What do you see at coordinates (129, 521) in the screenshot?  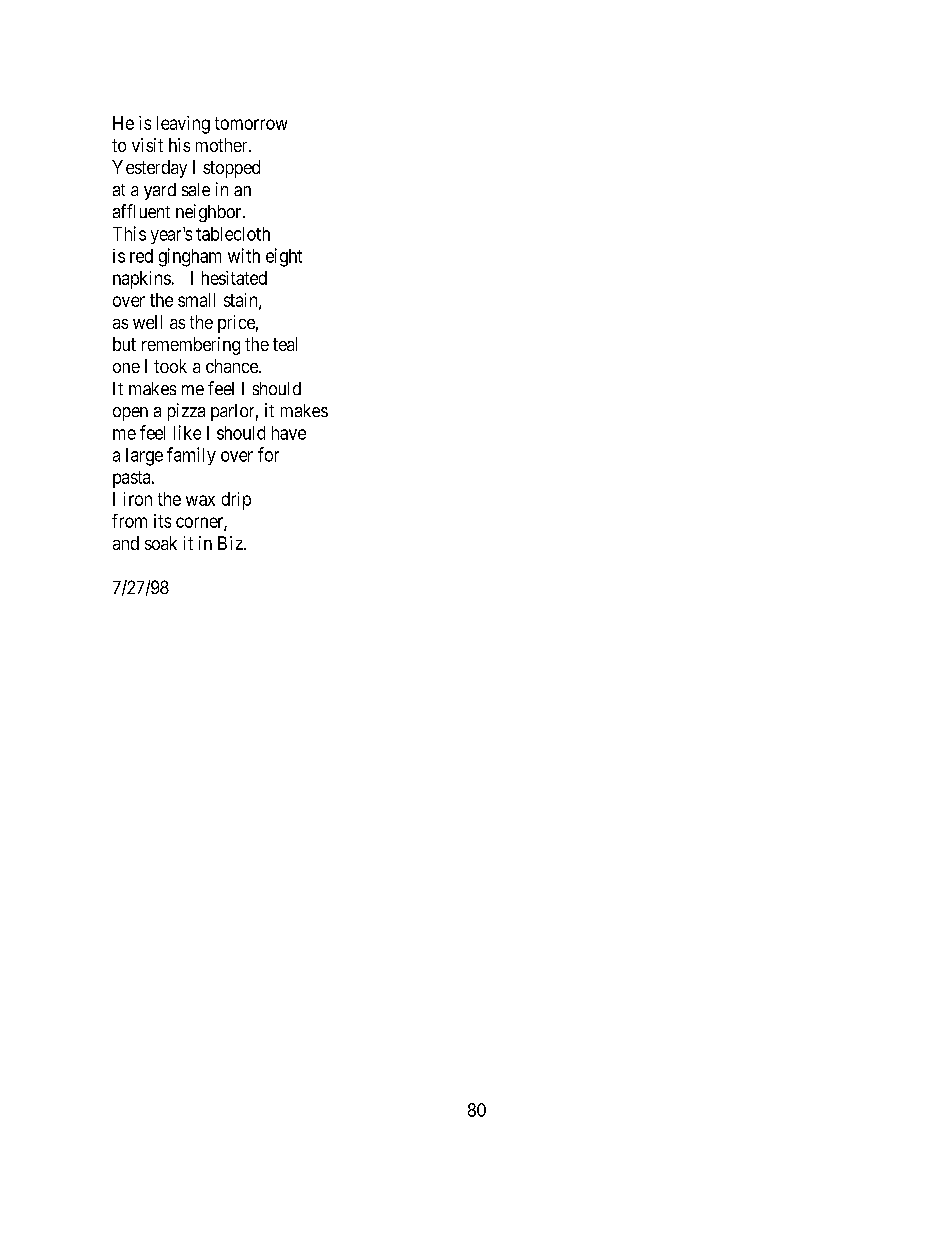 I see `from` at bounding box center [129, 521].
